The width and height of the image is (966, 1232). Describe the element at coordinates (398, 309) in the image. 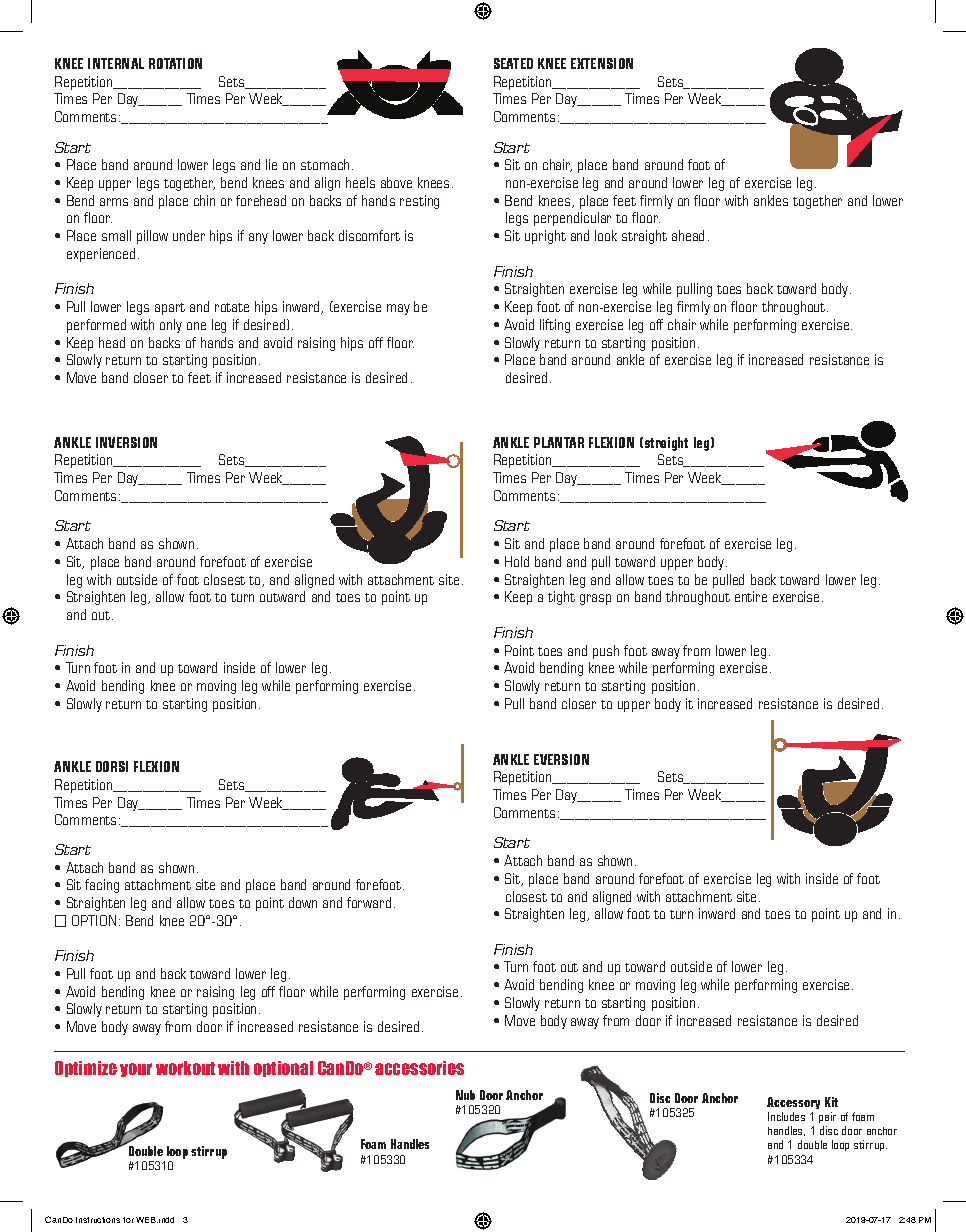

I see `may` at that location.
